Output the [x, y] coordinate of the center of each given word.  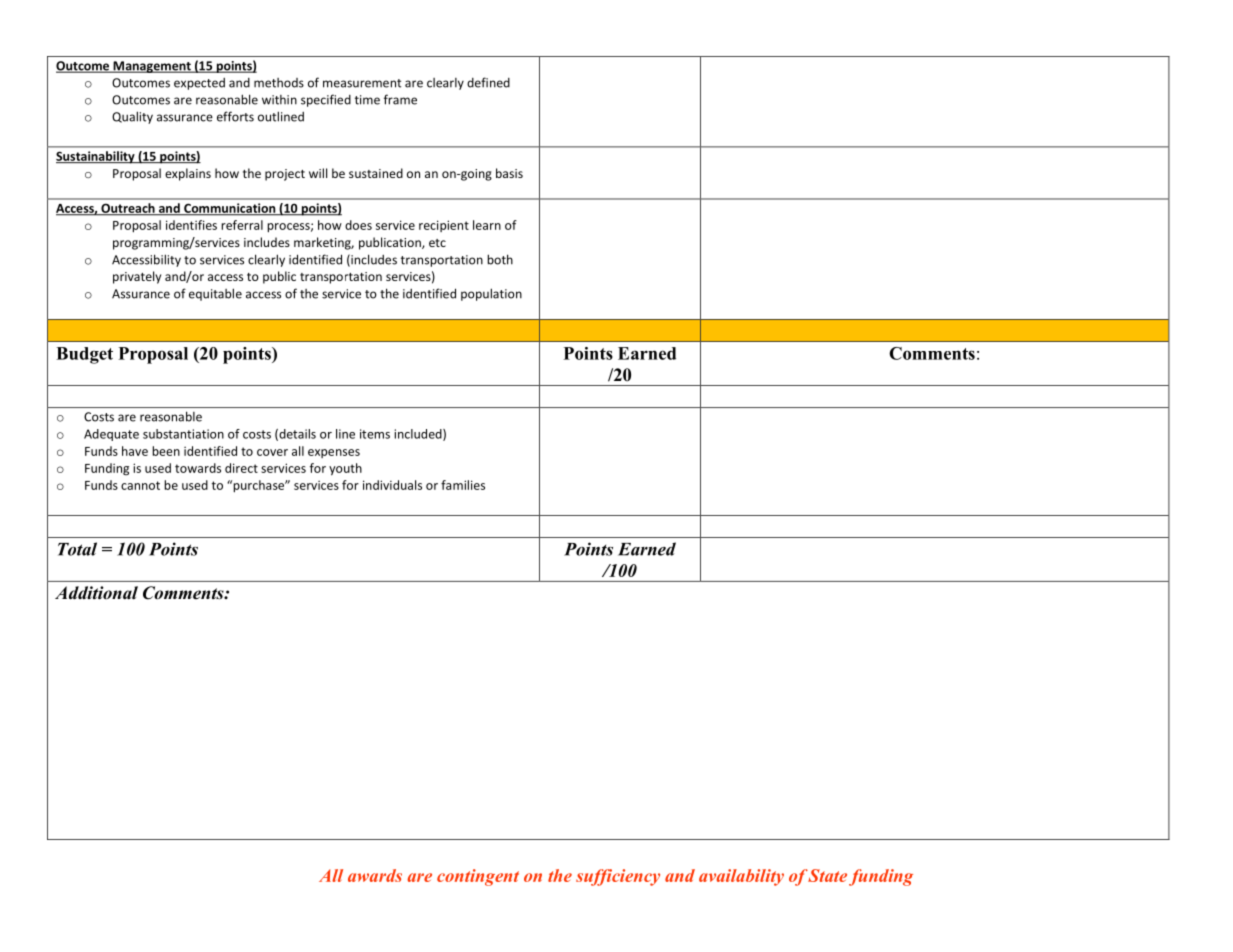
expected [199, 84]
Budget [84, 355]
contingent [478, 877]
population [491, 294]
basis [509, 173]
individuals [392, 485]
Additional [96, 593]
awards [375, 875]
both [500, 259]
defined [488, 82]
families [463, 485]
